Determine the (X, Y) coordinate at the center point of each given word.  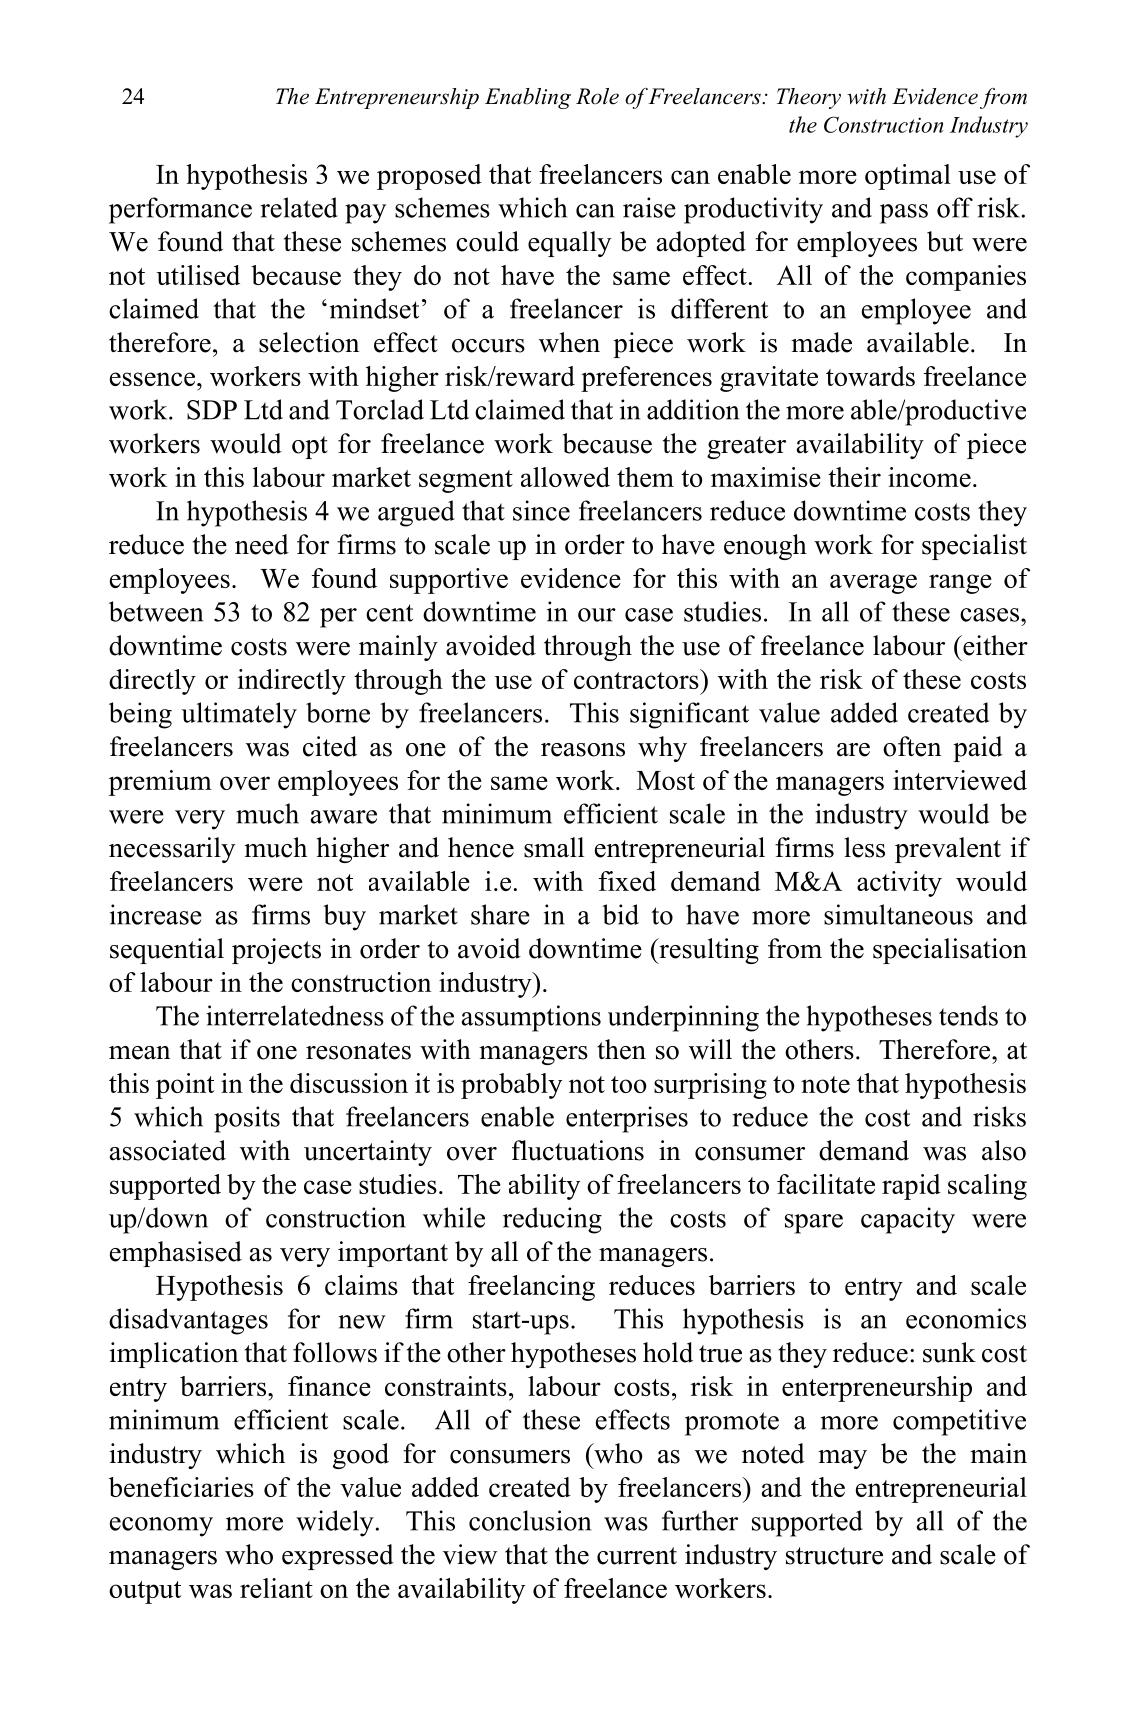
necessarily (172, 850)
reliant (276, 1588)
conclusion (530, 1520)
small (554, 847)
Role (597, 96)
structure (834, 1556)
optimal (908, 177)
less (864, 847)
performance (180, 210)
